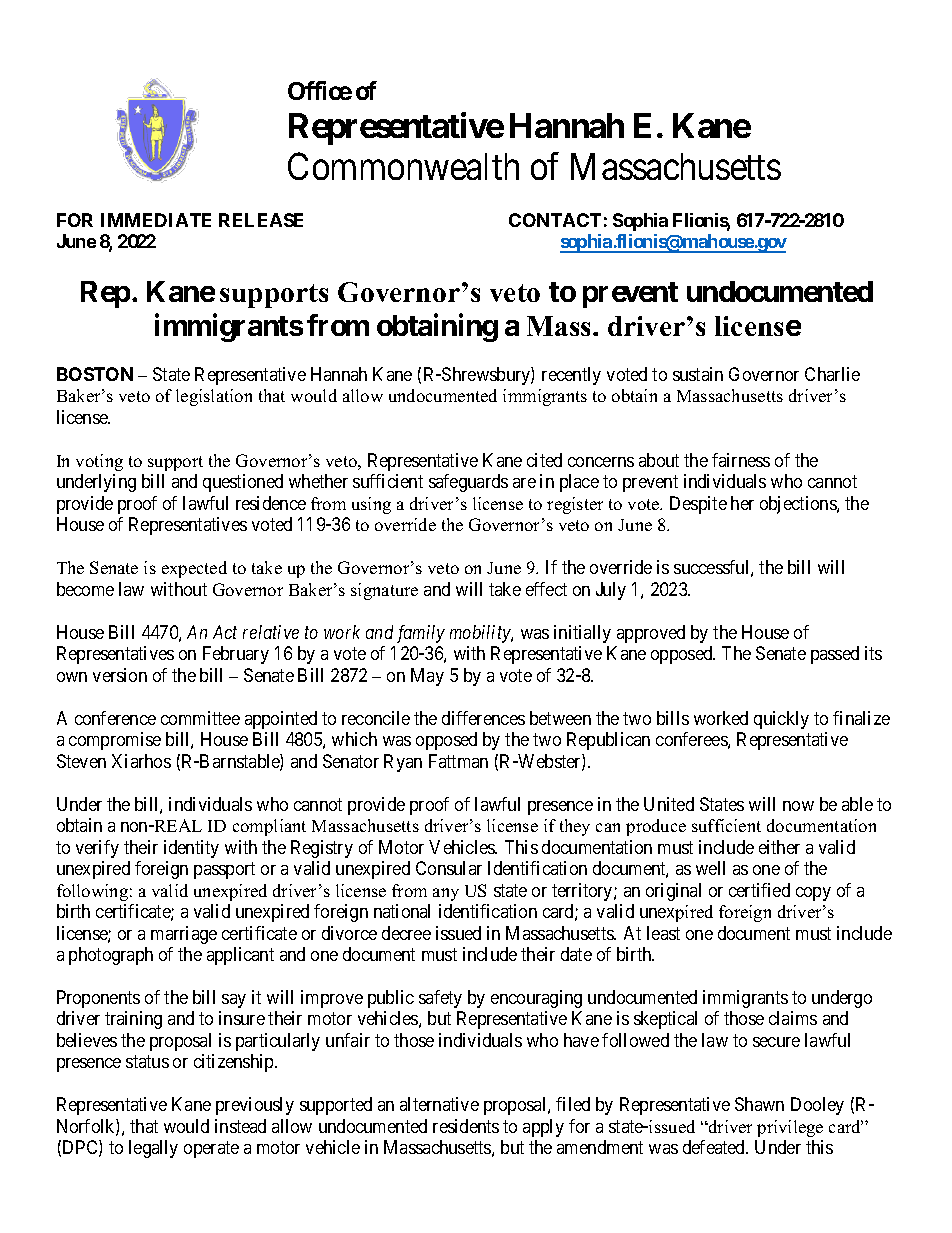 The width and height of the screenshot is (952, 1233). I want to click on fairness, so click(741, 460).
